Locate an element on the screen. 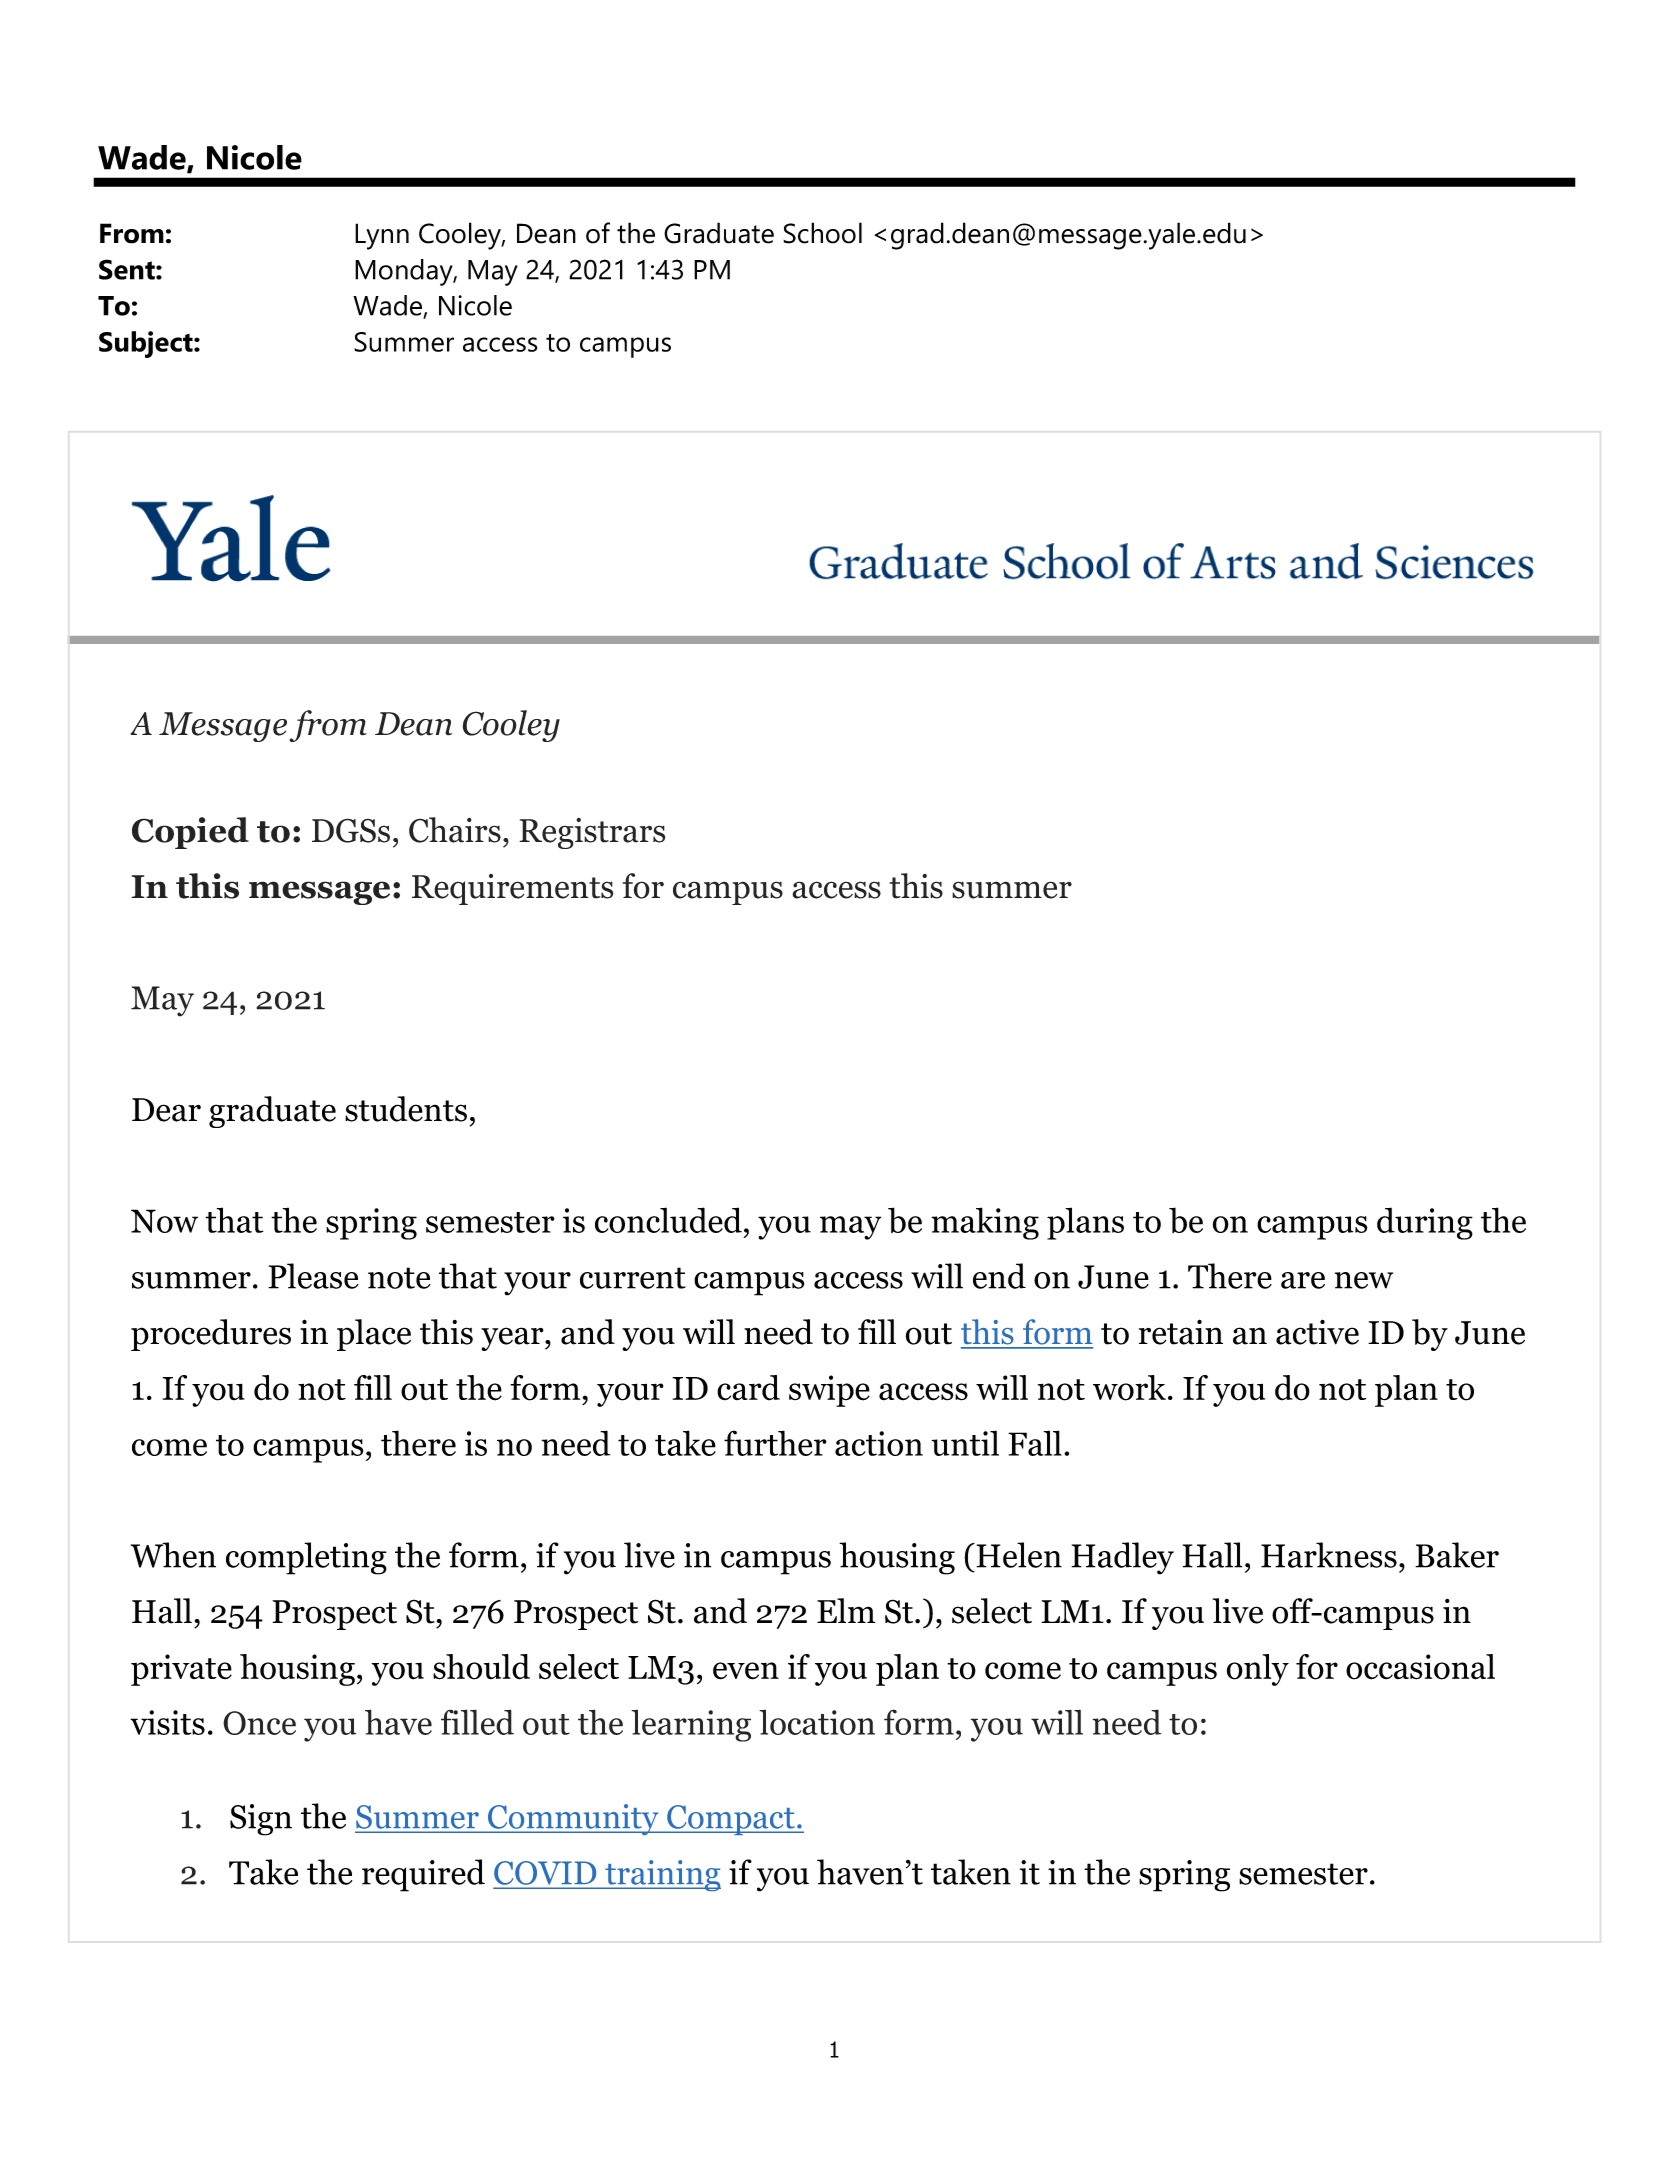 The width and height of the screenshot is (1669, 2160). Sign is located at coordinates (261, 1820).
